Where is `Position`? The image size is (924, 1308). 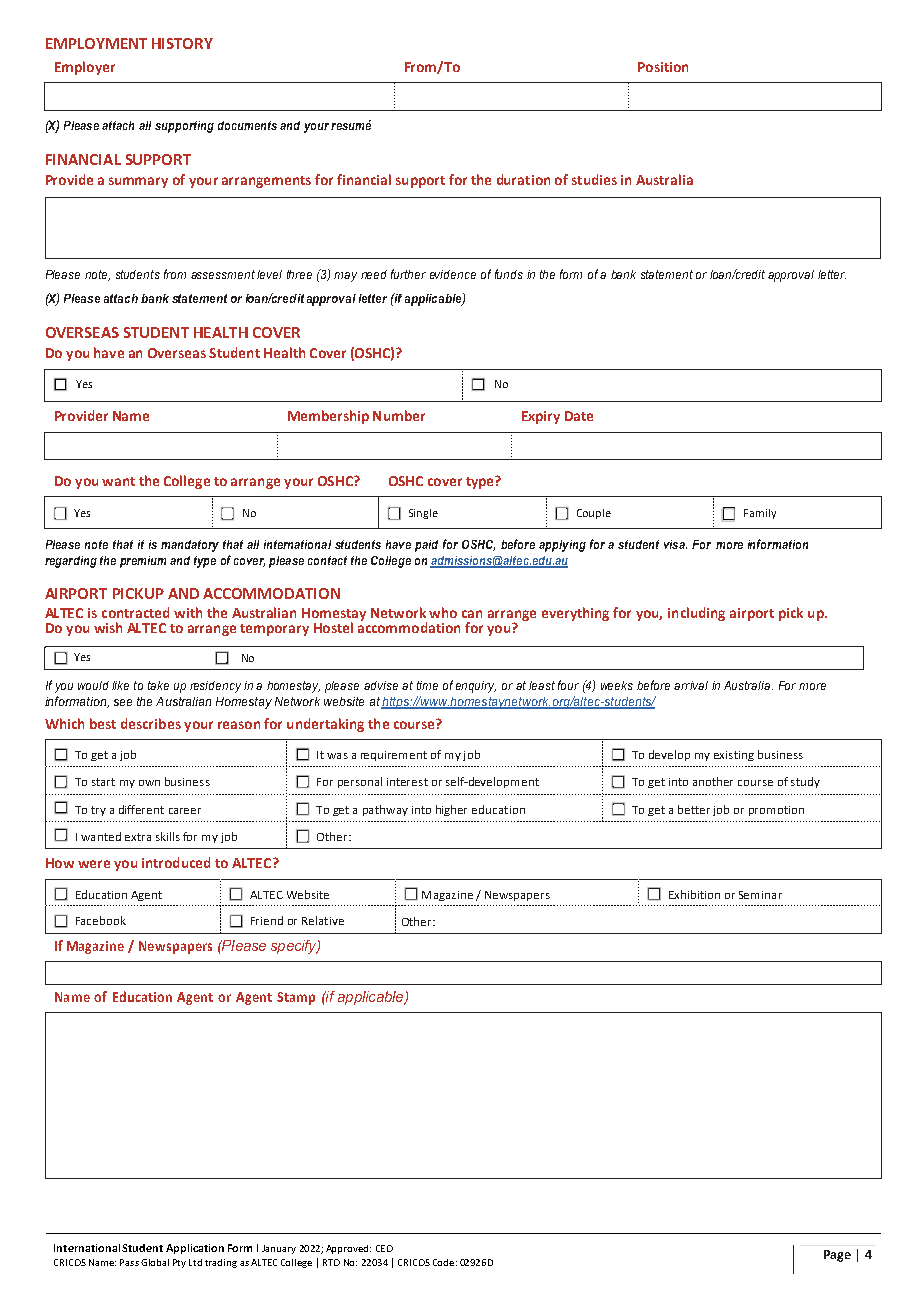
Position is located at coordinates (663, 67).
